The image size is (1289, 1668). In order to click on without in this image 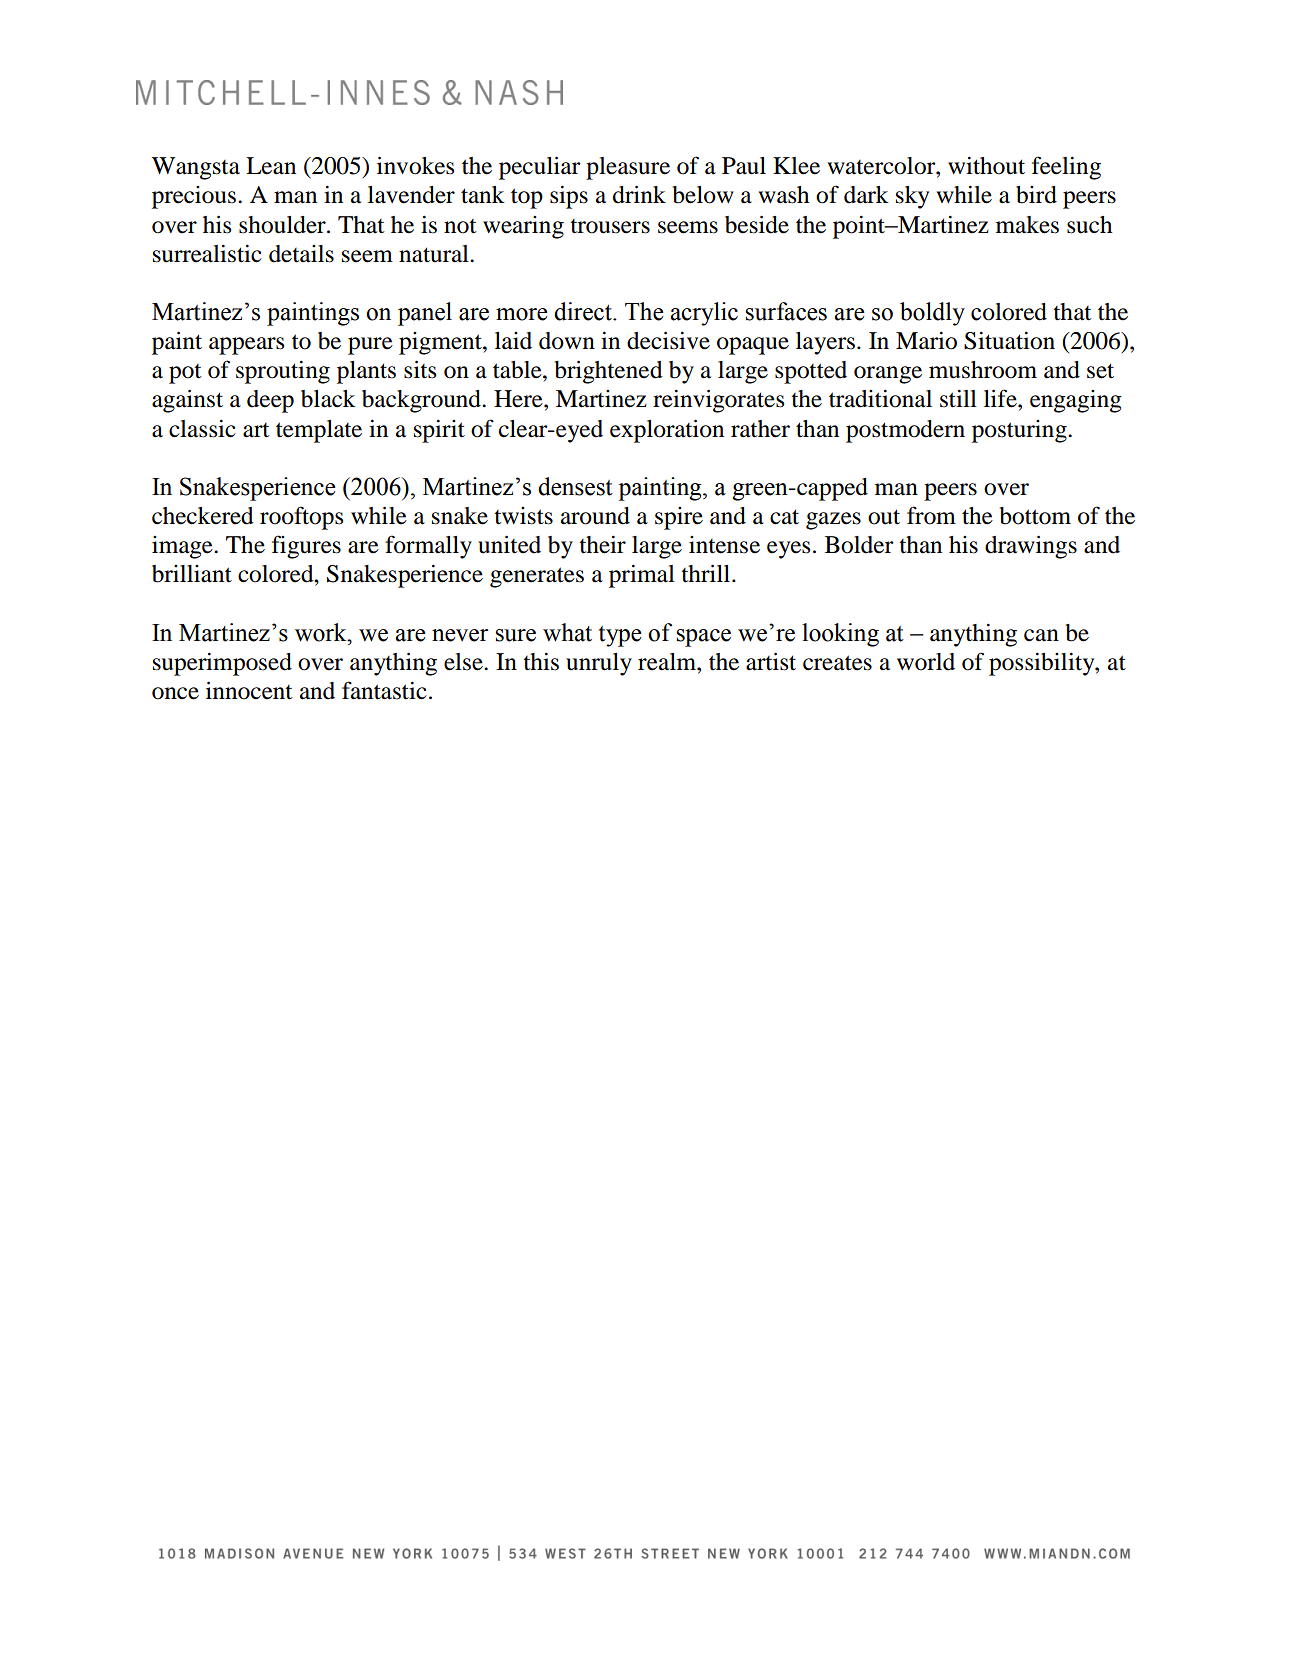, I will do `click(986, 166)`.
